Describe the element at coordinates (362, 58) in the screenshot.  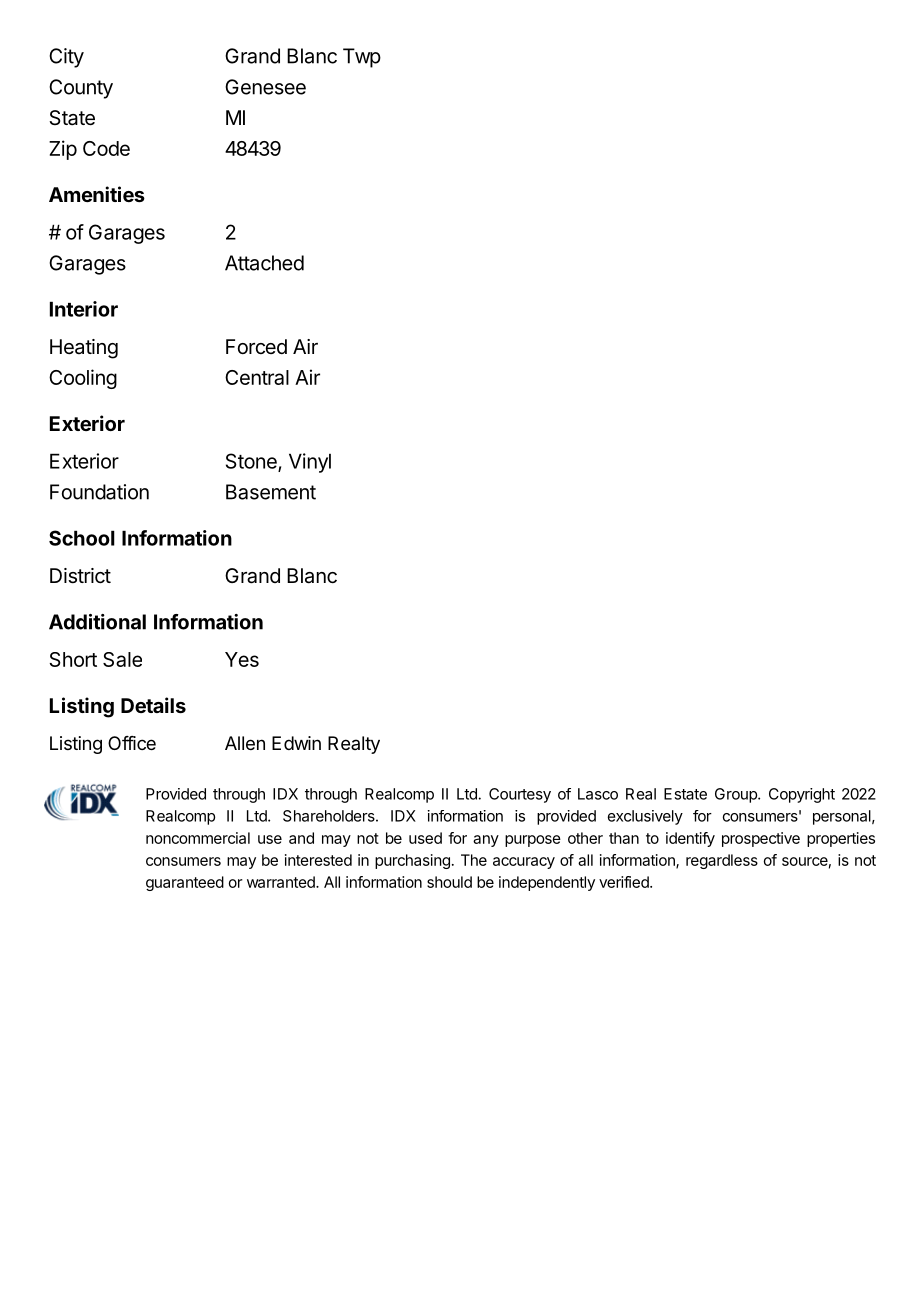
I see `Twp` at that location.
